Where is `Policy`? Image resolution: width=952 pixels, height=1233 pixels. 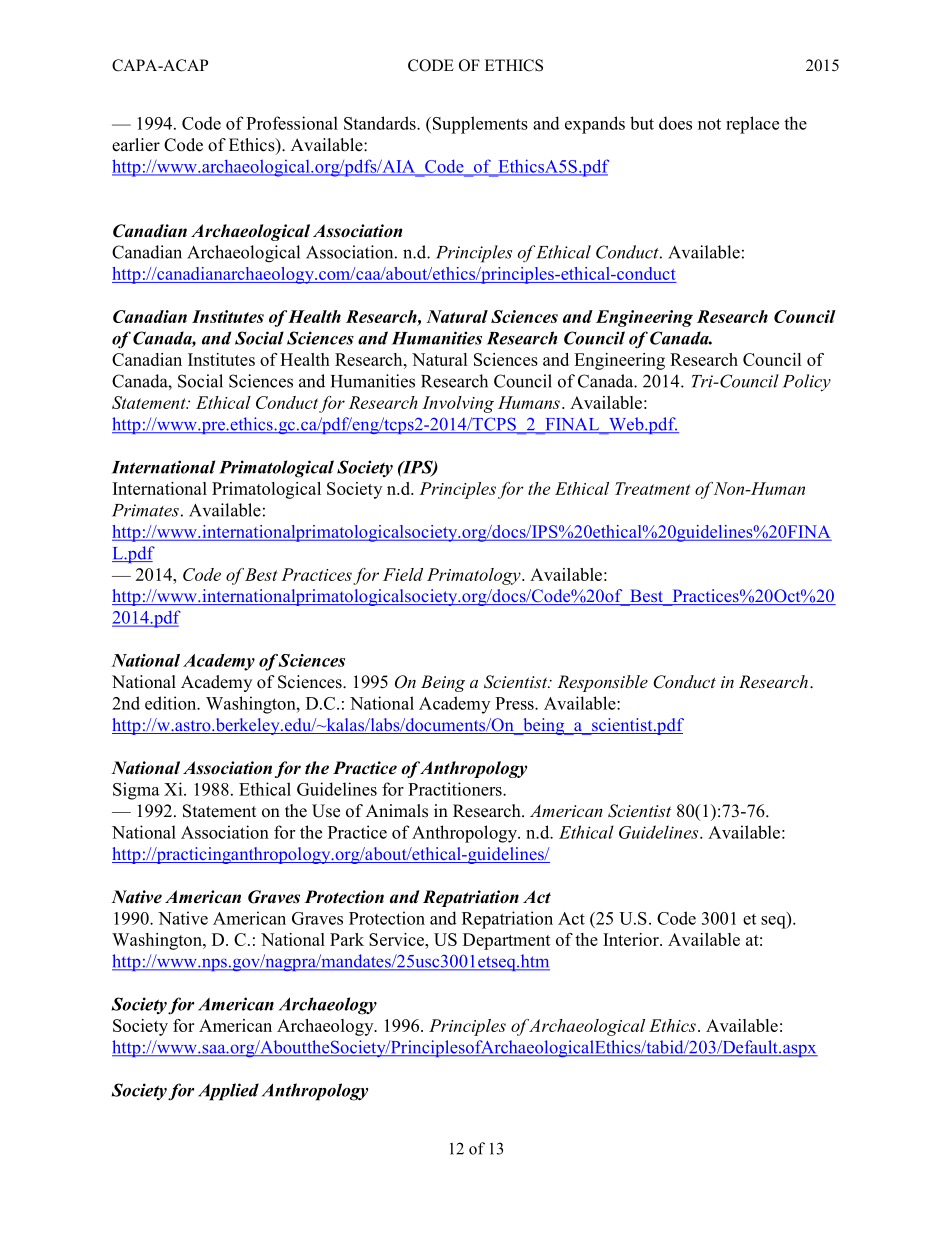
Policy is located at coordinates (807, 383).
